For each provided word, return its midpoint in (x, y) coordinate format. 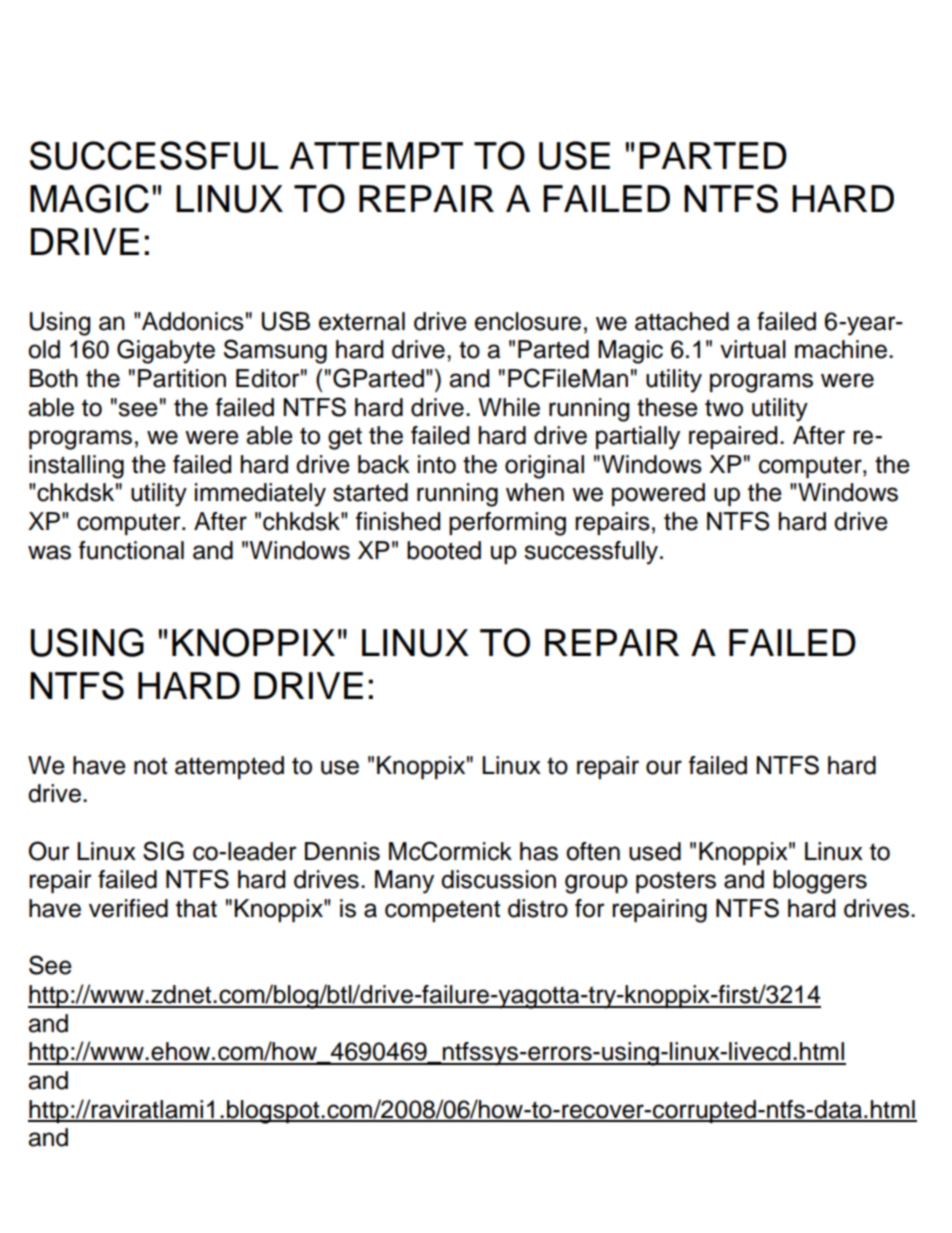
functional (131, 550)
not (150, 766)
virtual (753, 349)
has (539, 851)
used (655, 851)
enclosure (528, 321)
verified (128, 908)
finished (398, 521)
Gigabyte (166, 351)
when (535, 492)
